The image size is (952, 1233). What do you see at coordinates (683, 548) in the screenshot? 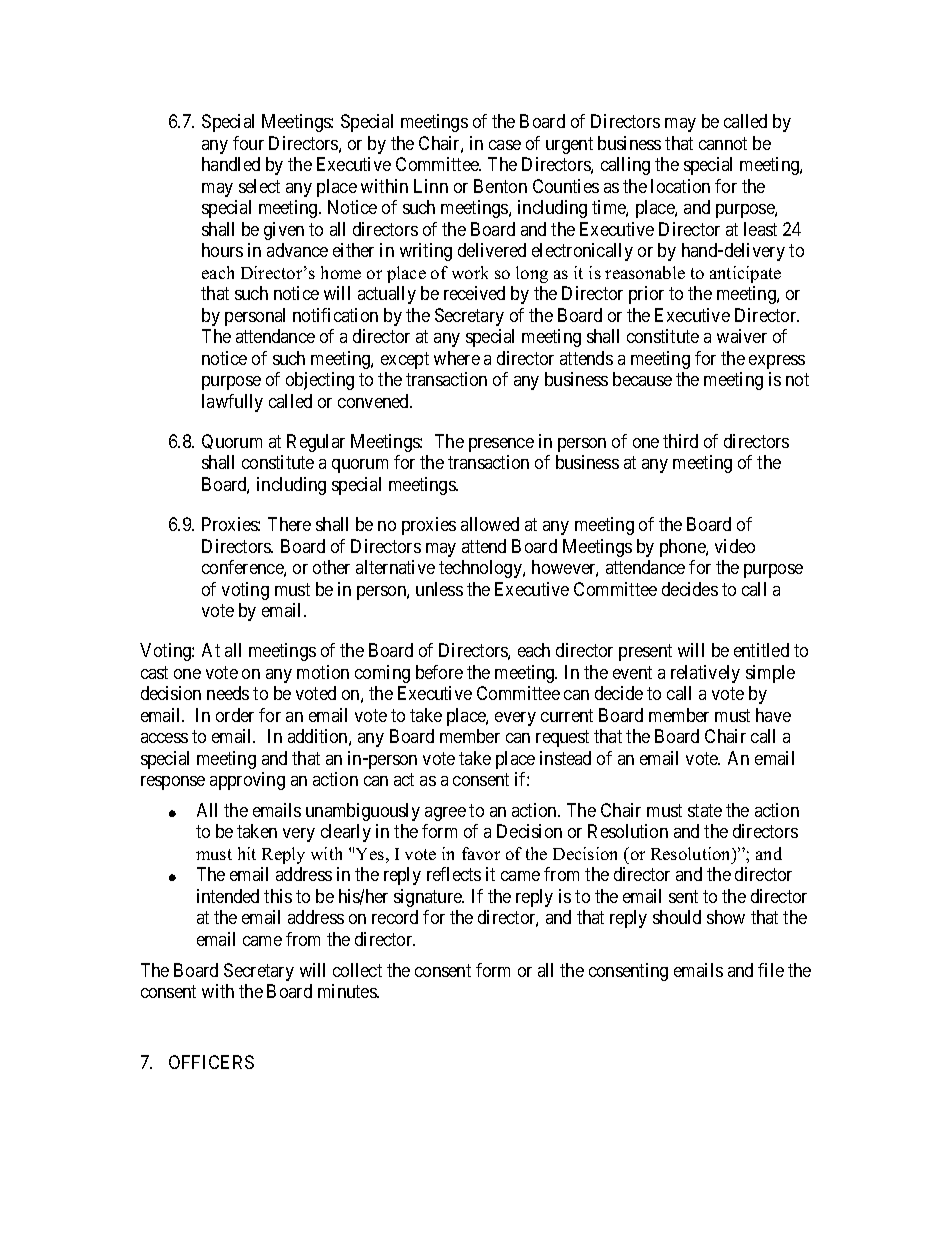
I see `phone` at bounding box center [683, 548].
